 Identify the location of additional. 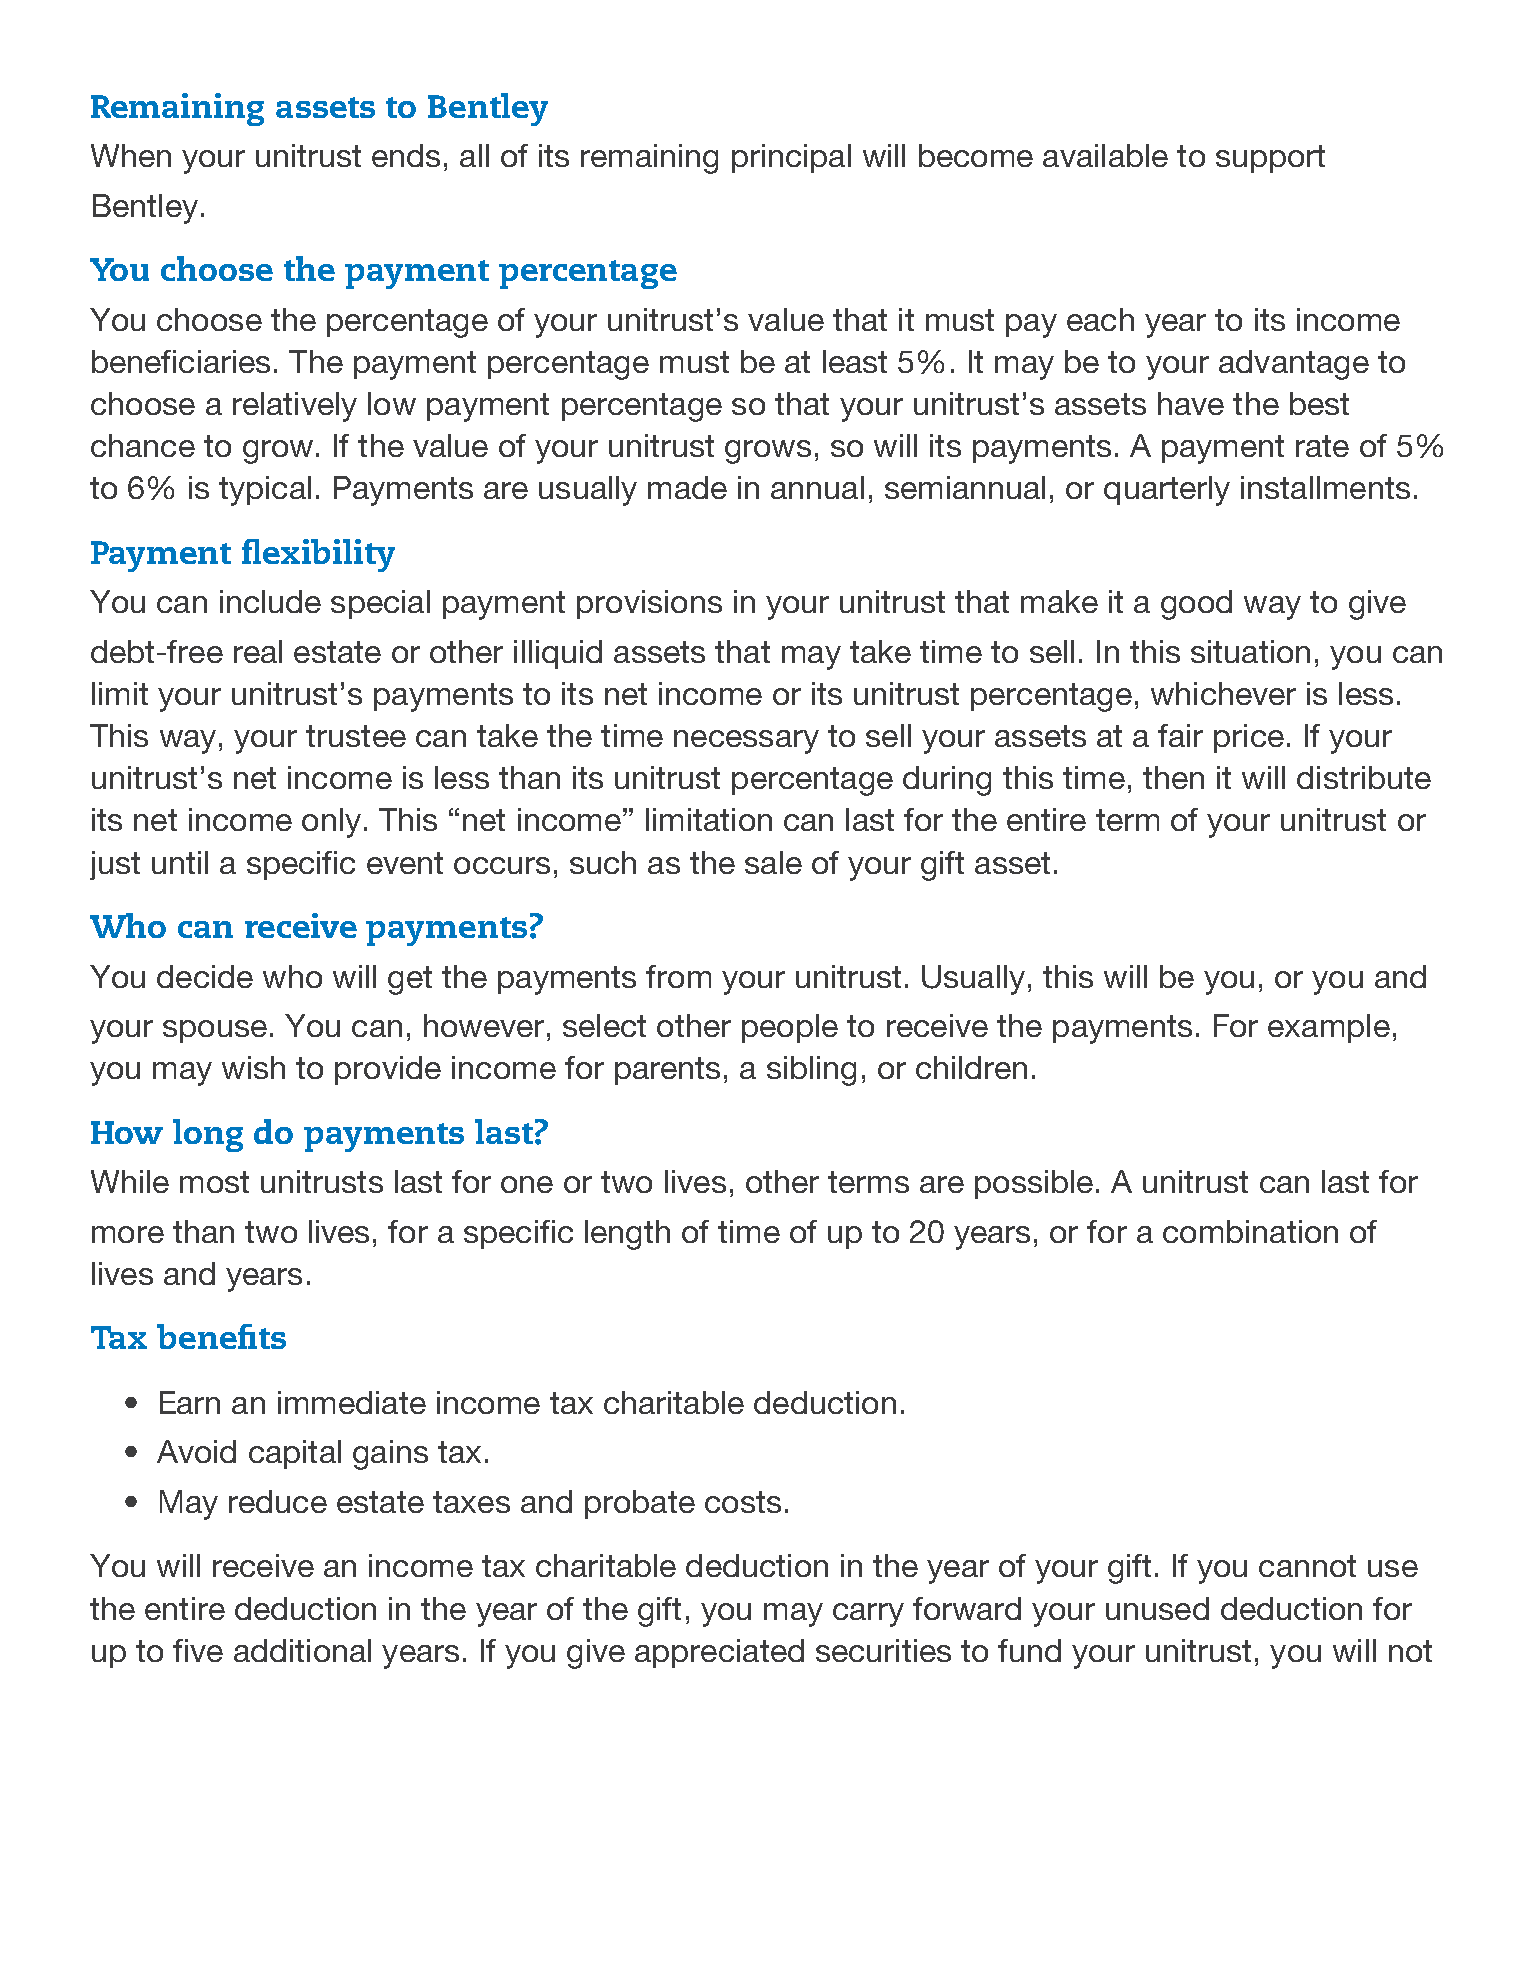
(302, 1650).
